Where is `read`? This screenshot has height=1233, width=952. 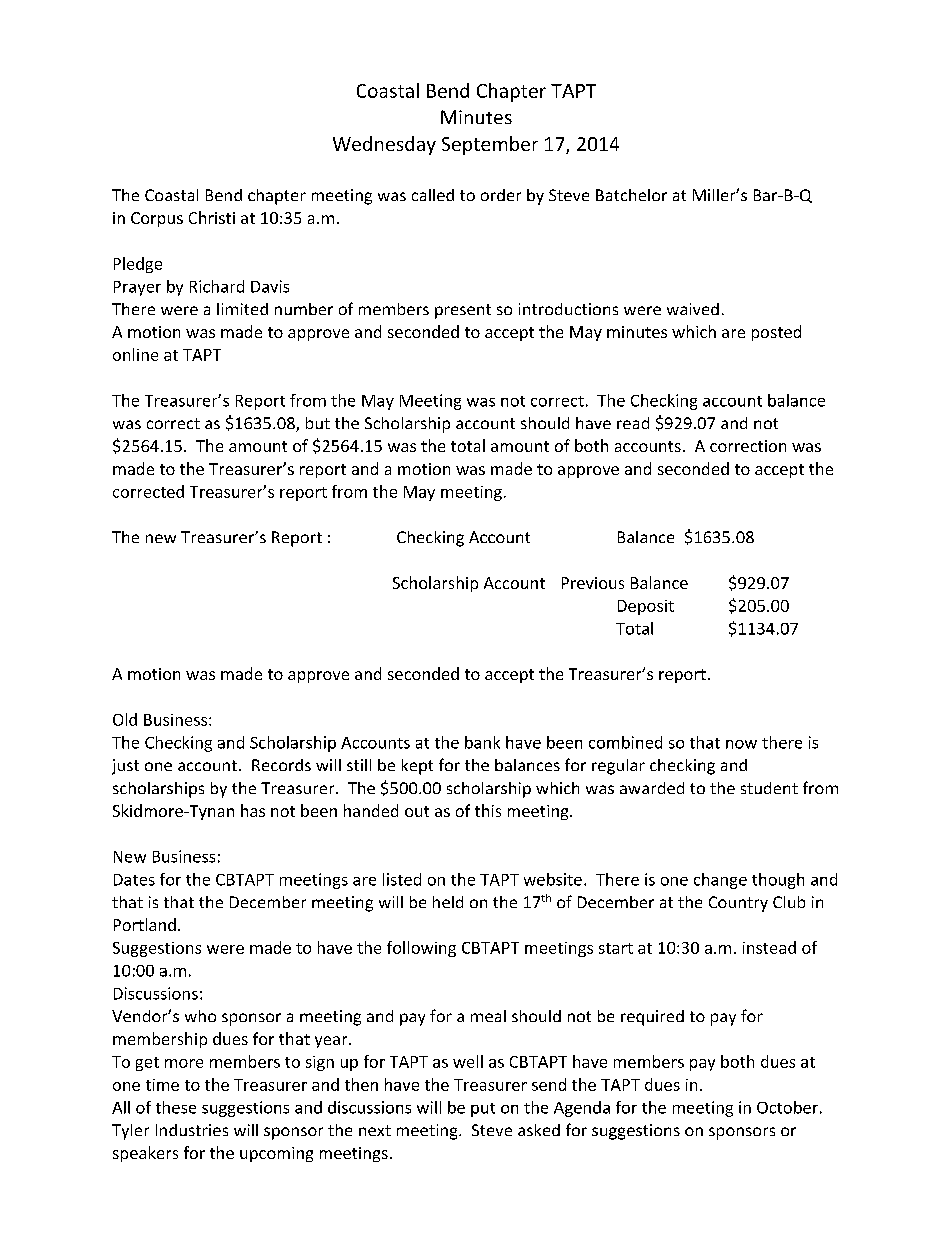 read is located at coordinates (633, 423).
